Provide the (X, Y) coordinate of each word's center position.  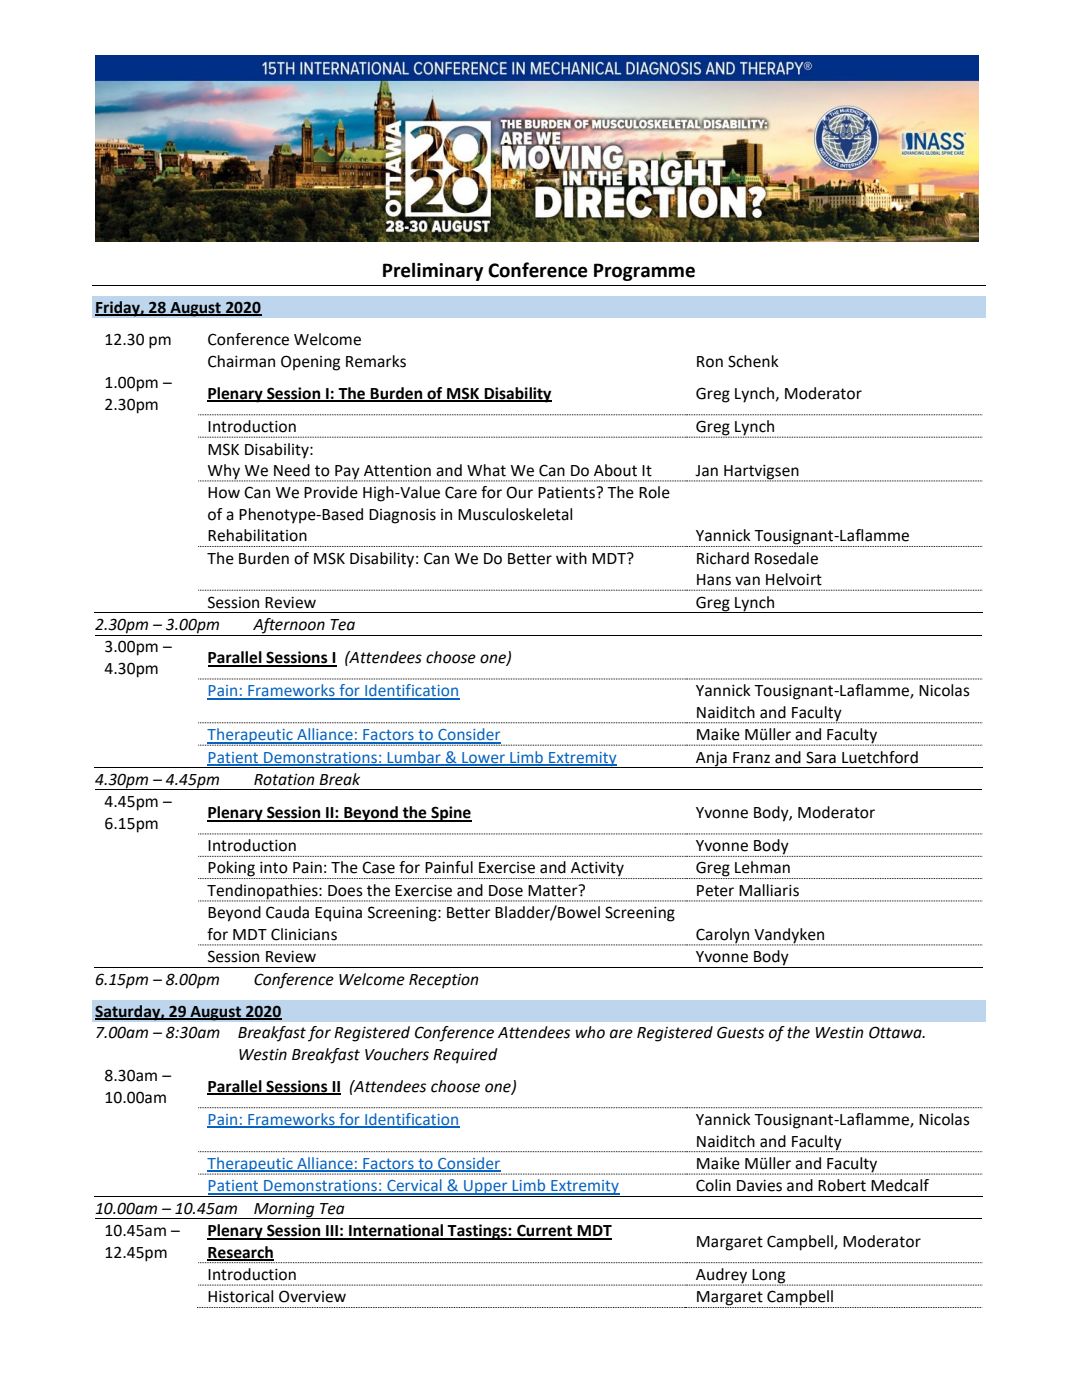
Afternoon (289, 627)
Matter (554, 890)
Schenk (753, 361)
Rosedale (786, 558)
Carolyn (723, 936)
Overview (312, 1296)
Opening (310, 363)
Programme (644, 272)
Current (545, 1231)
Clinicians (304, 934)
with (571, 558)
